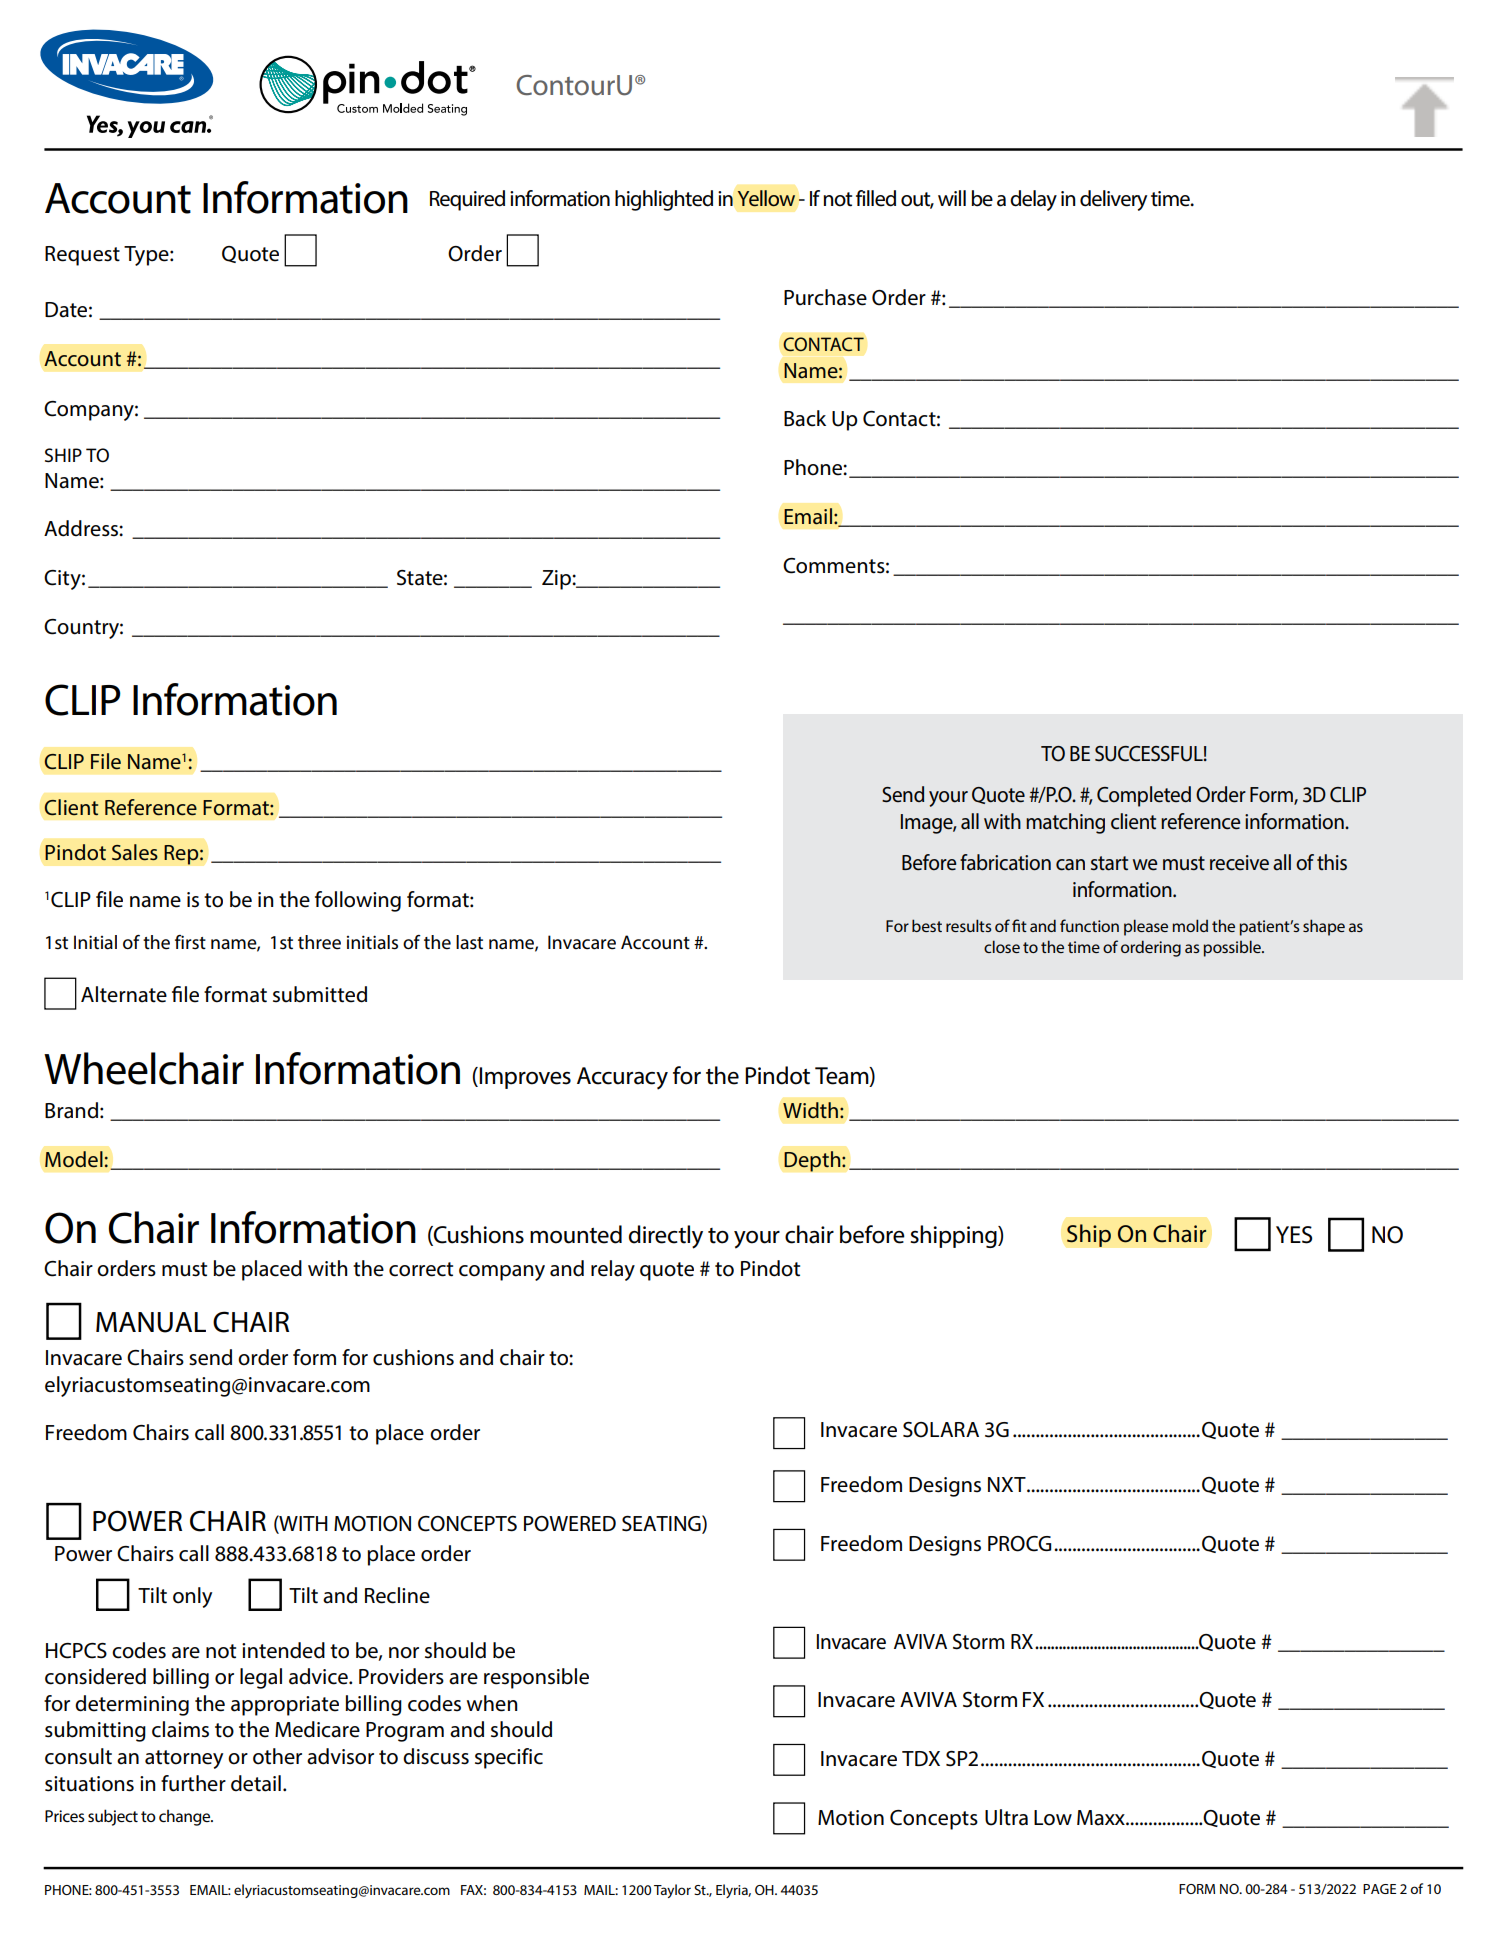 Image resolution: width=1507 pixels, height=1950 pixels. I want to click on YES, so click(1294, 1235).
